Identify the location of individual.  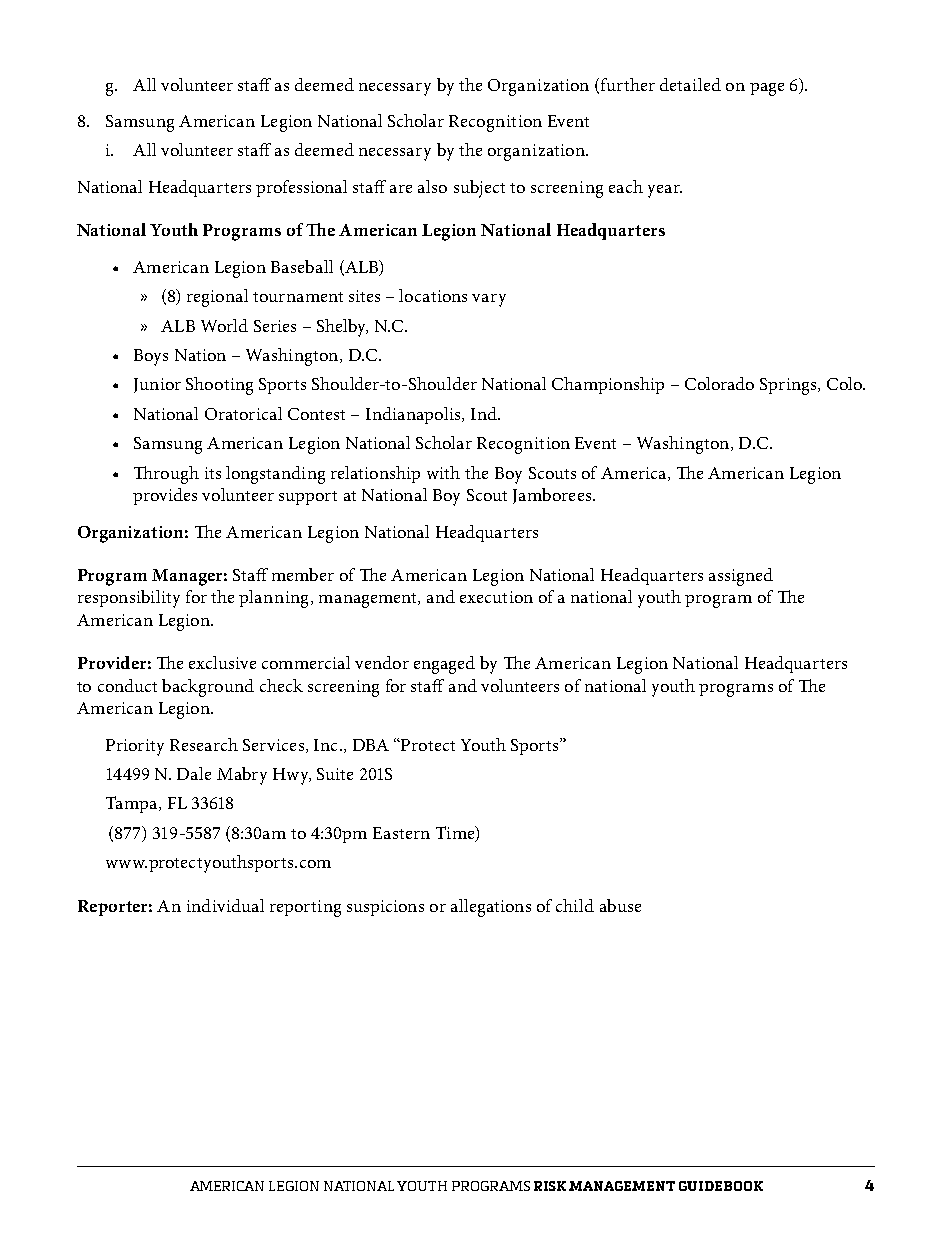
(225, 905).
